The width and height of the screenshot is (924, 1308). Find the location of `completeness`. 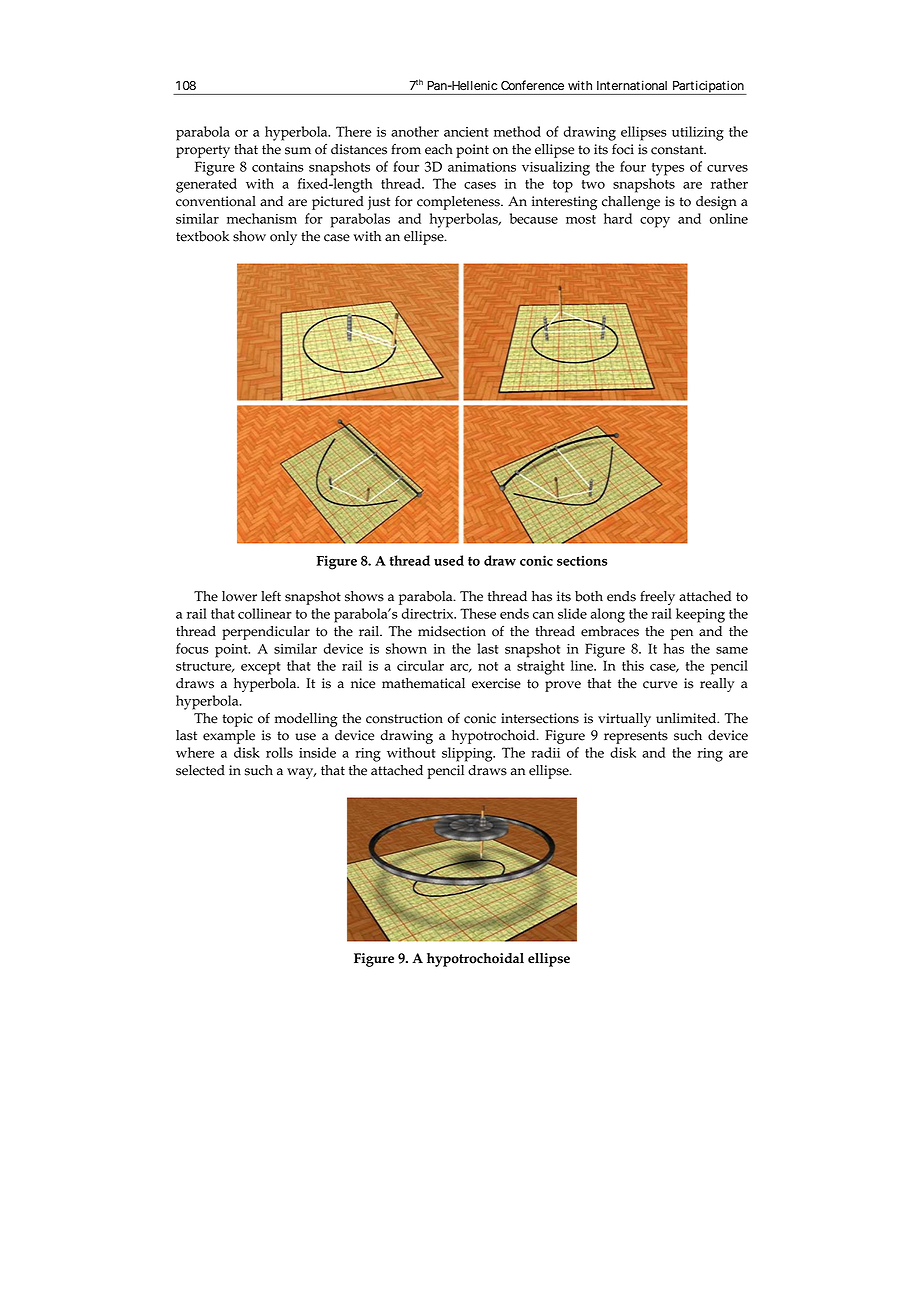

completeness is located at coordinates (459, 203).
